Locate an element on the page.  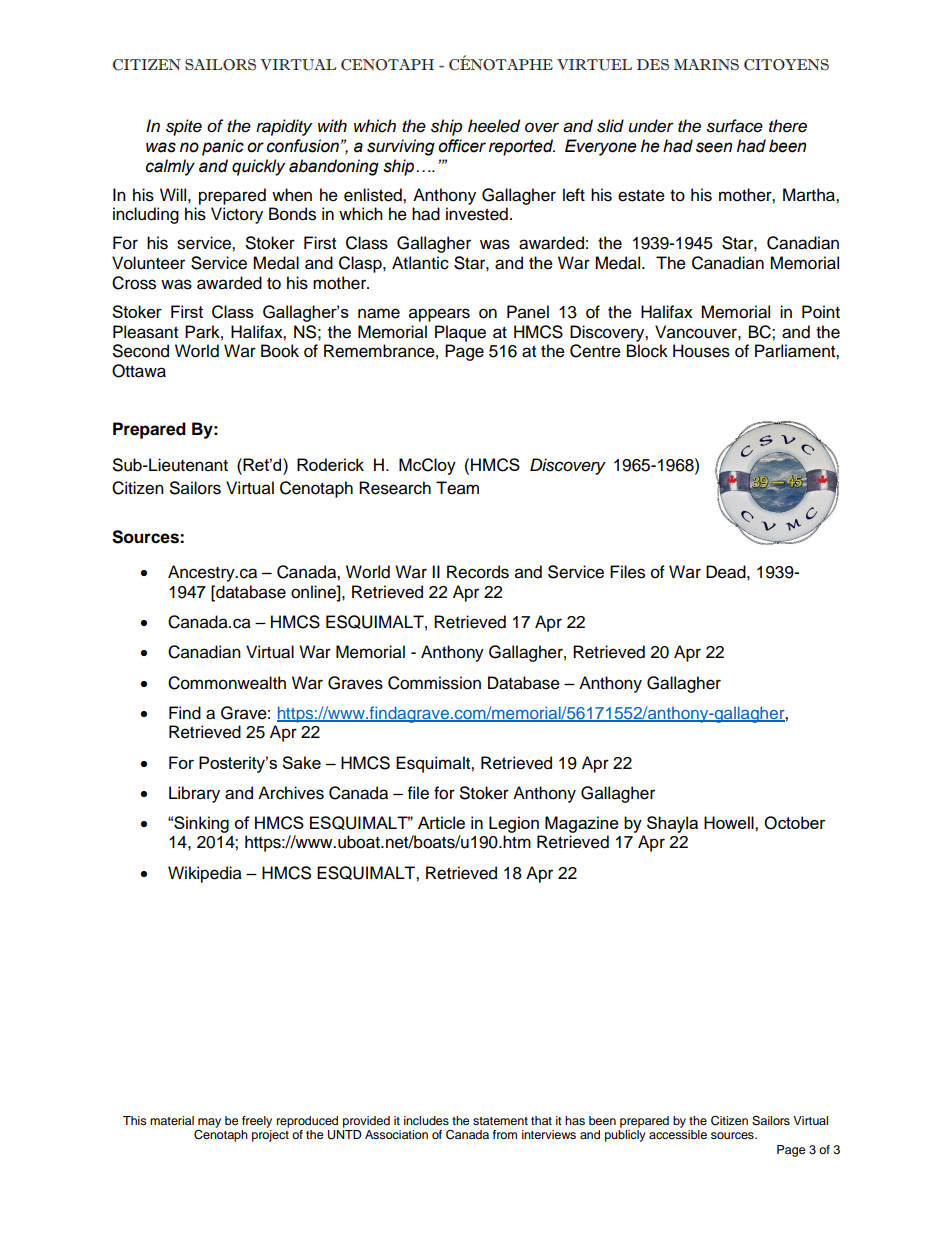
Plaque is located at coordinates (460, 333).
